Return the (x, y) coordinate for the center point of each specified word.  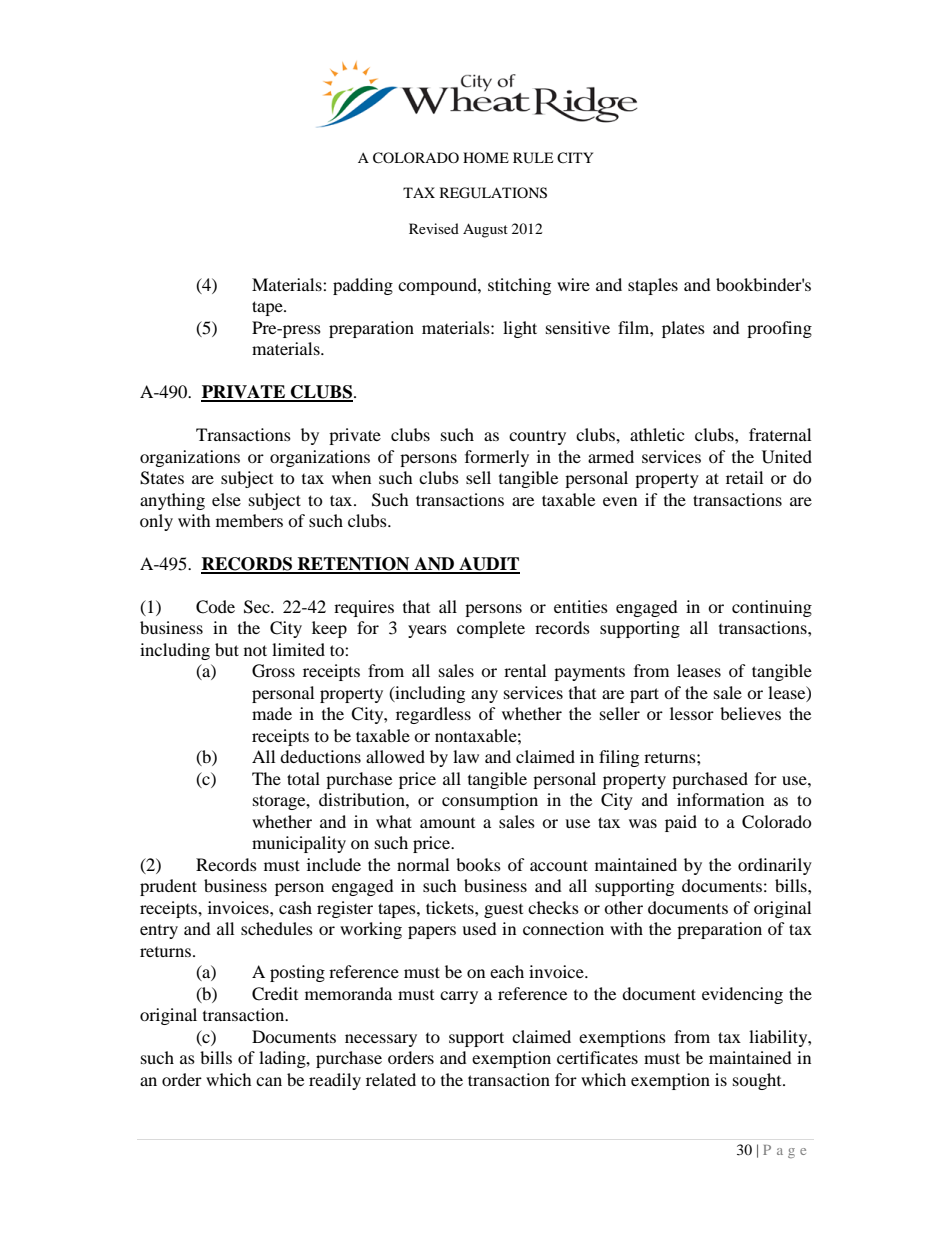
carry (459, 997)
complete (491, 629)
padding (363, 286)
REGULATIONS (493, 193)
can (269, 1081)
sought (758, 1081)
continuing (772, 608)
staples (653, 286)
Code (215, 607)
